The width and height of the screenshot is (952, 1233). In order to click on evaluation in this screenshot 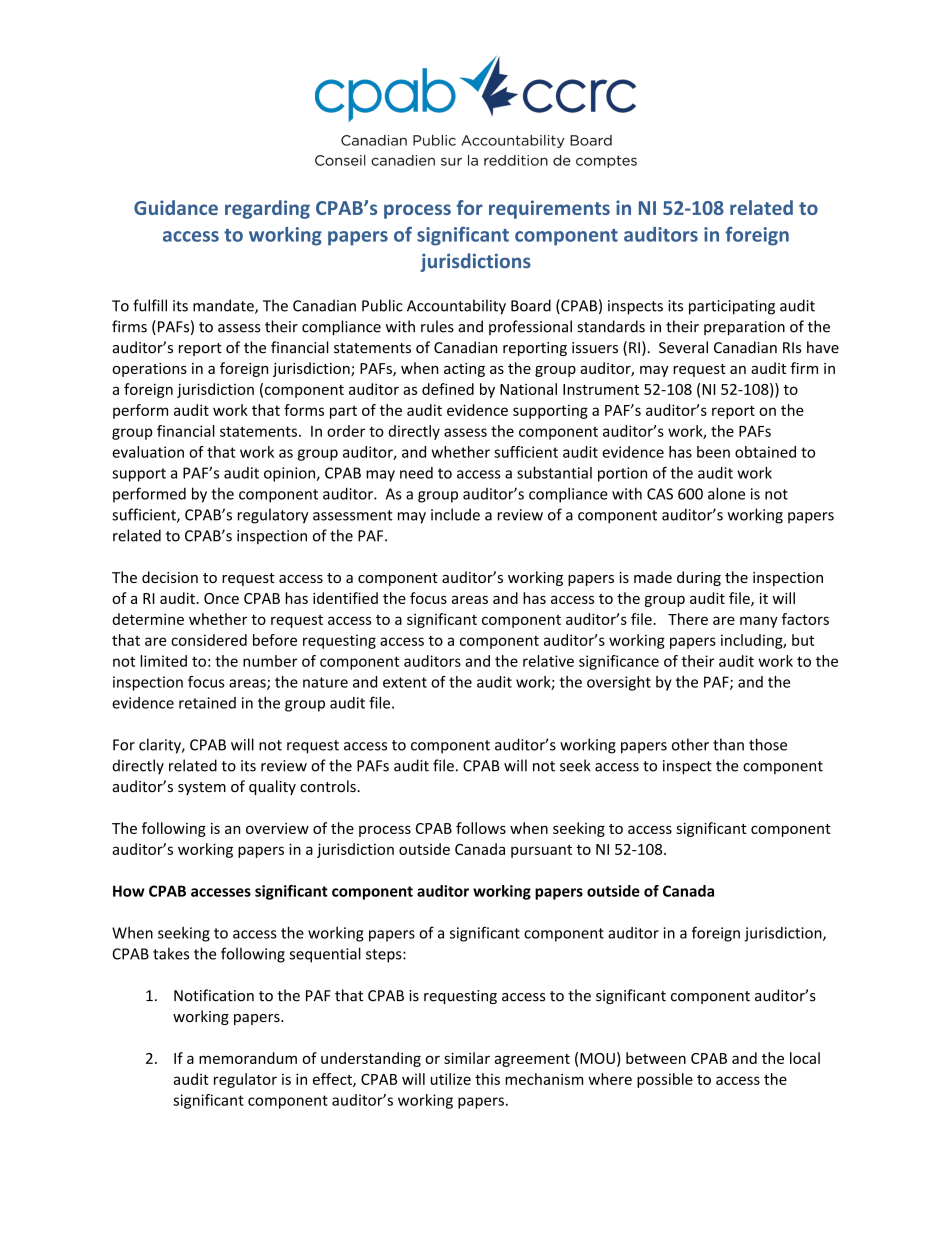, I will do `click(148, 452)`.
